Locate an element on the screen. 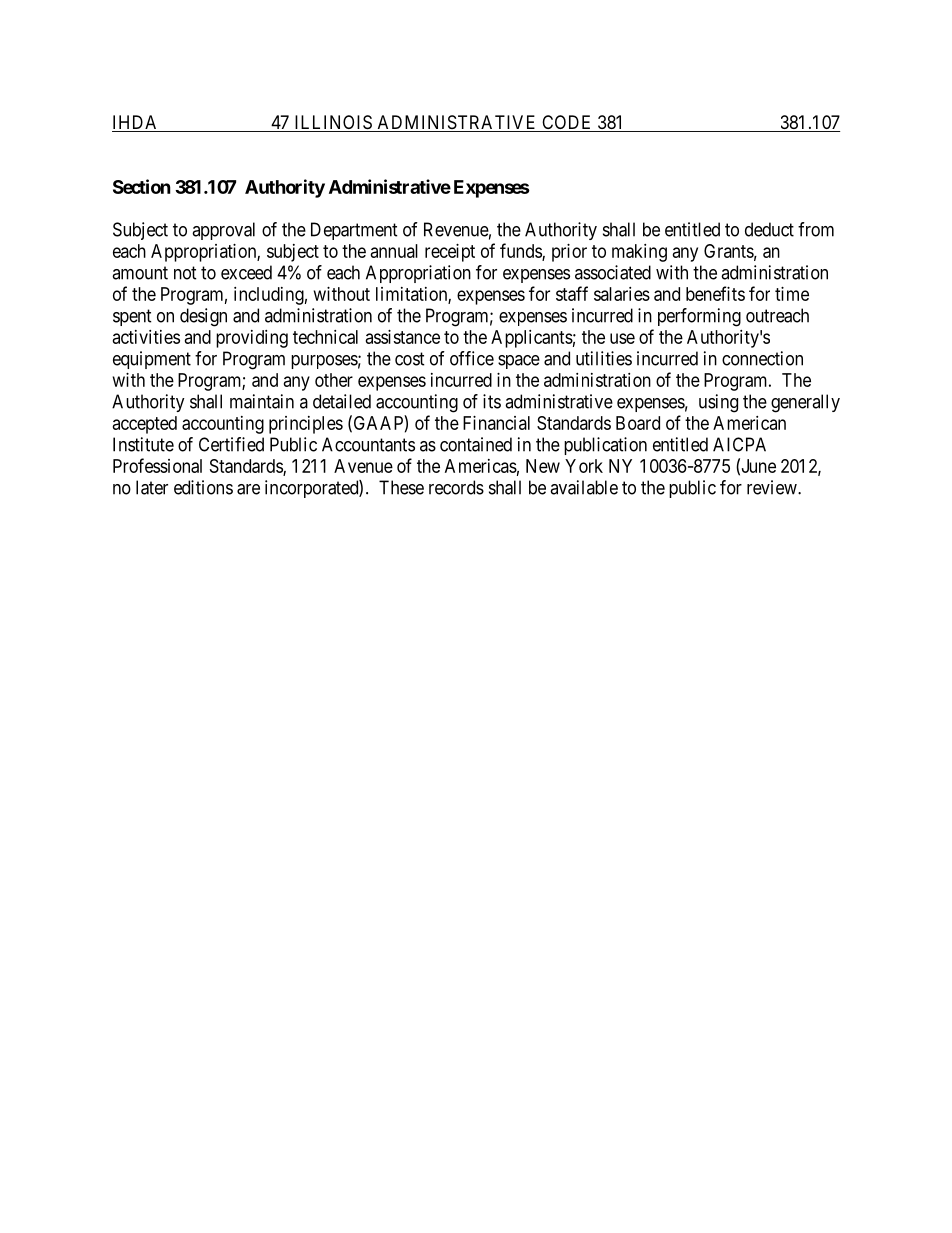  deduct is located at coordinates (769, 229).
